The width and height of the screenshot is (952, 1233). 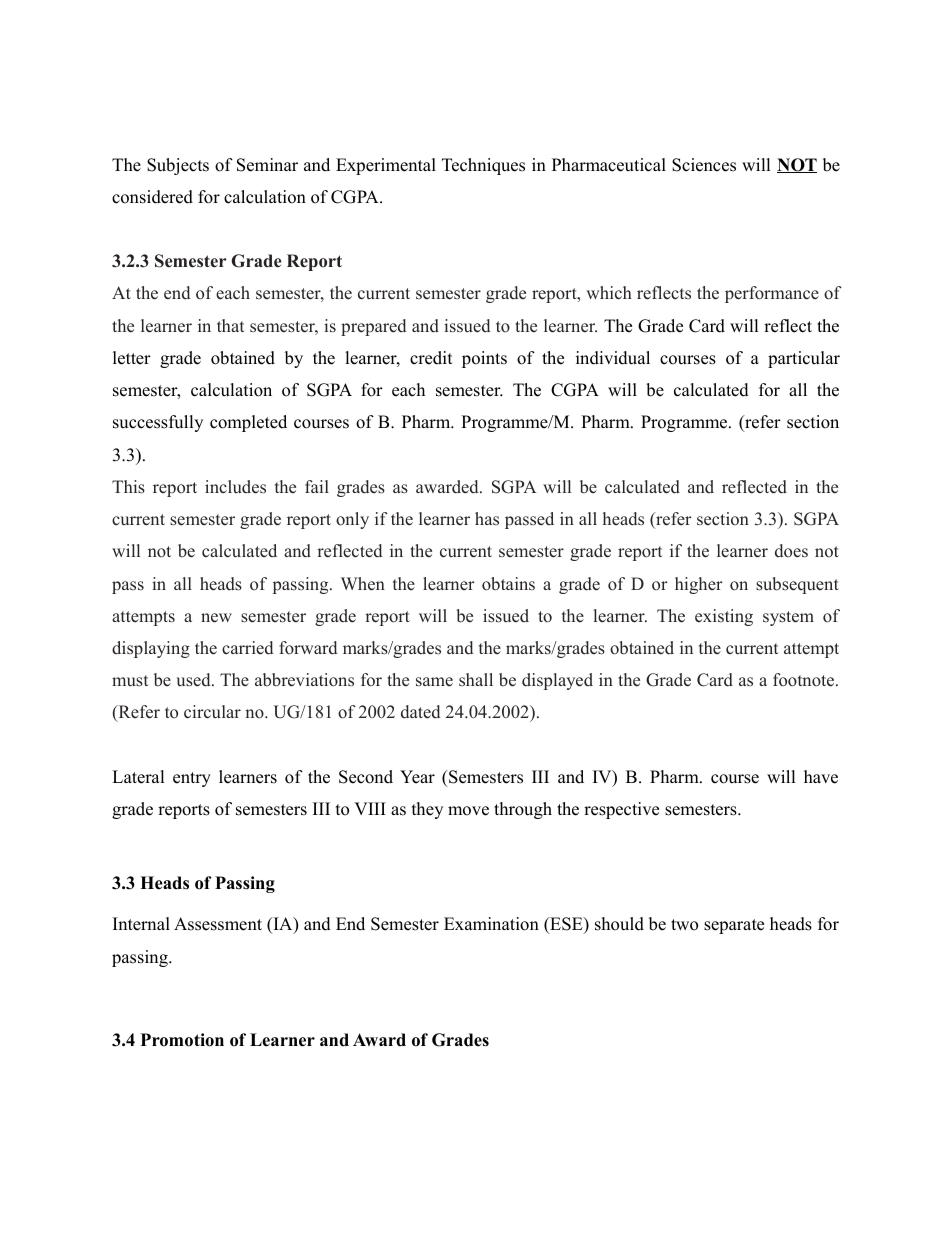 What do you see at coordinates (216, 618) in the screenshot?
I see `new` at bounding box center [216, 618].
